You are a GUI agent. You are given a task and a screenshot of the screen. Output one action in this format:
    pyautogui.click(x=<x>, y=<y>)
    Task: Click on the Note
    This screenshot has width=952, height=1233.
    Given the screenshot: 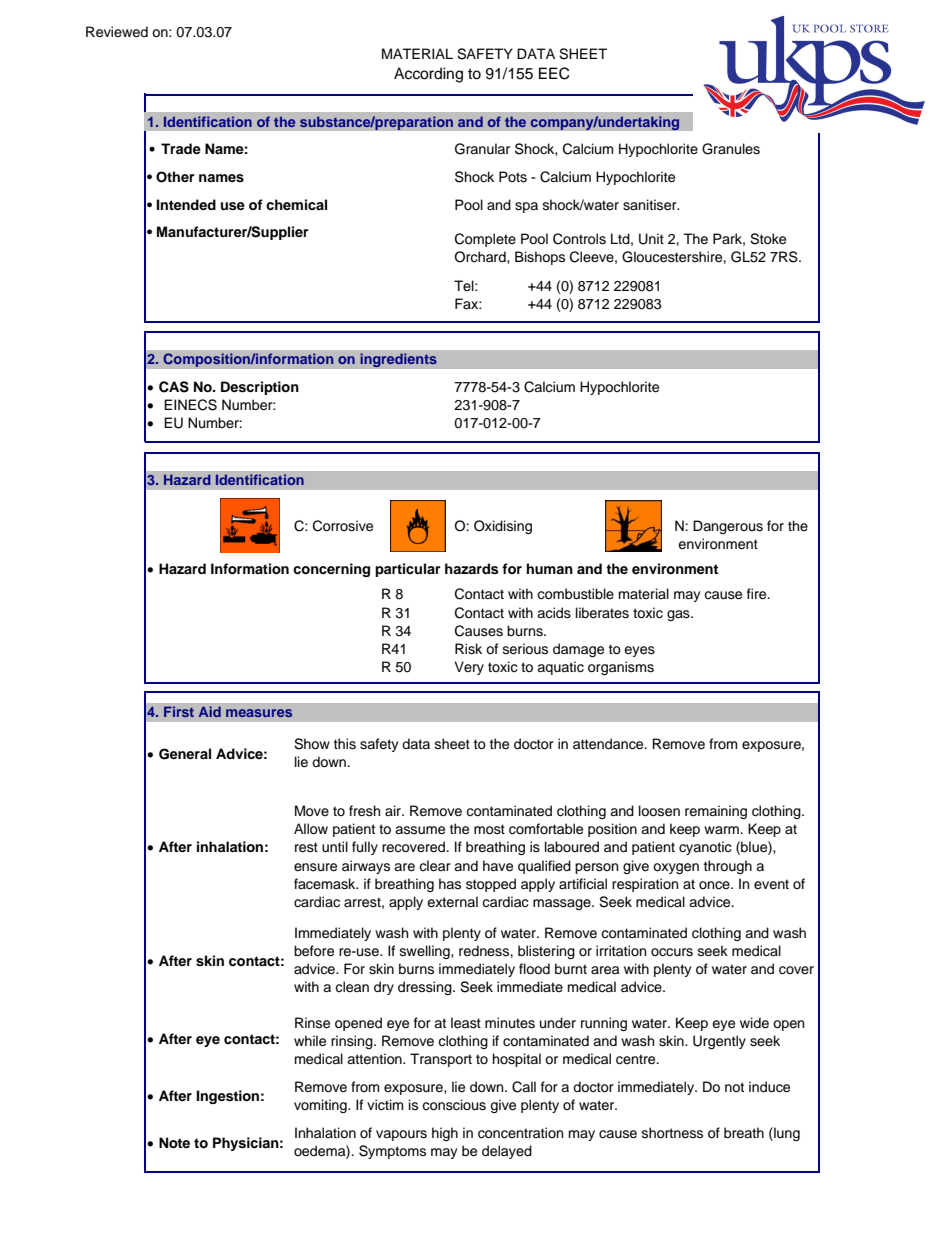 What is the action you would take?
    pyautogui.click(x=174, y=1143)
